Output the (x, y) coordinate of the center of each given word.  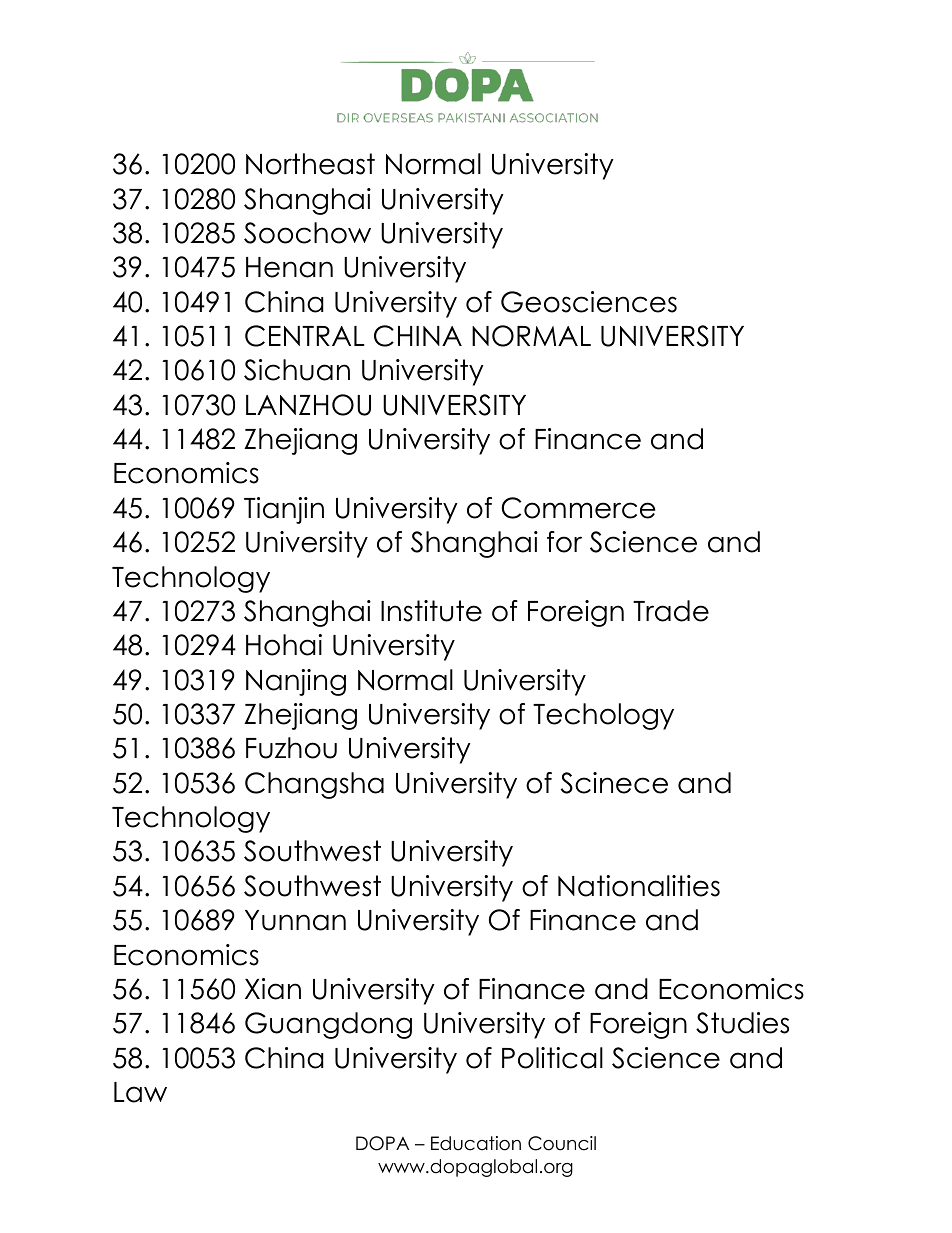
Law (140, 1092)
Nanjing (296, 682)
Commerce (578, 508)
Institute (431, 611)
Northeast (310, 164)
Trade (671, 611)
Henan (289, 267)
